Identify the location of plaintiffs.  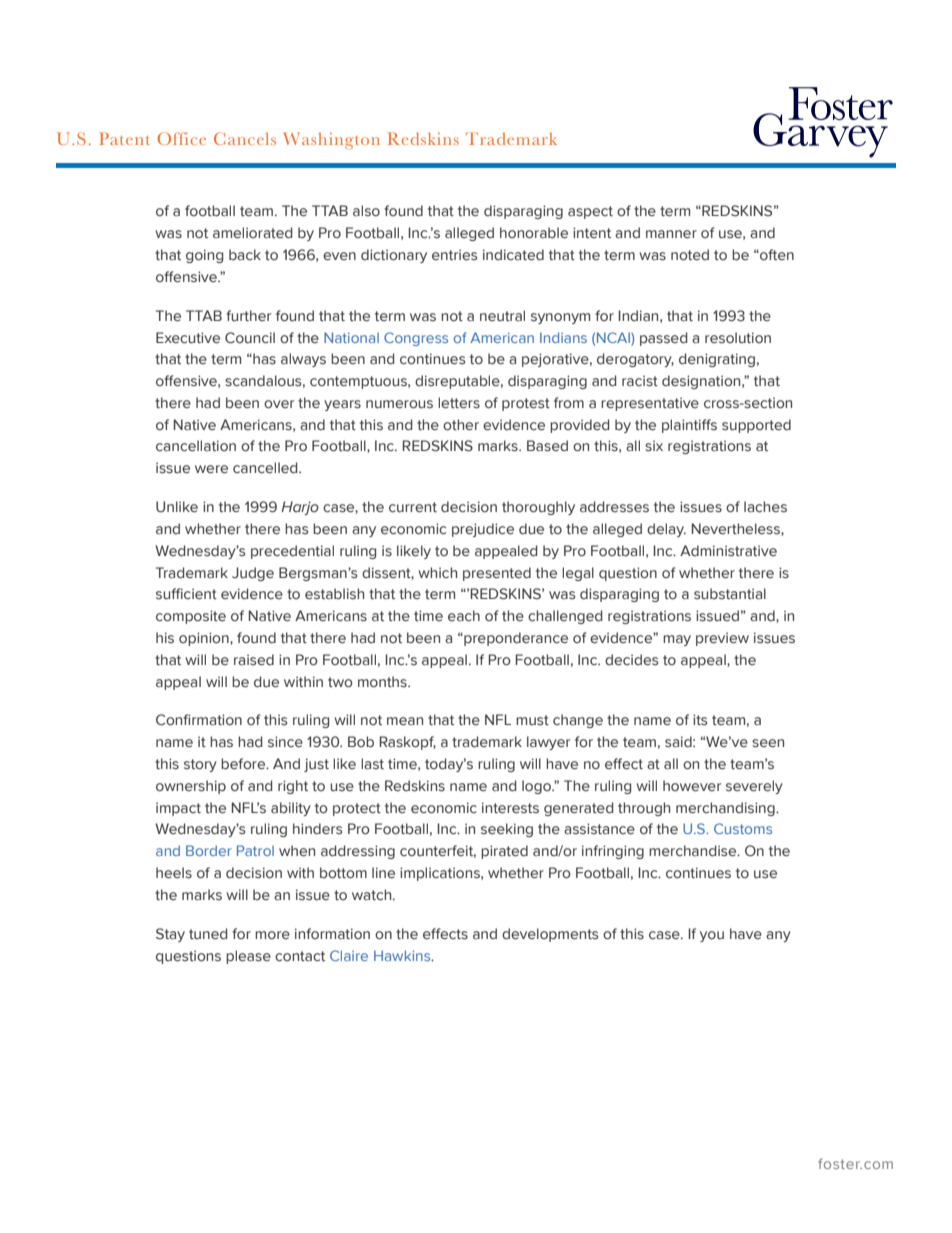
(689, 426).
